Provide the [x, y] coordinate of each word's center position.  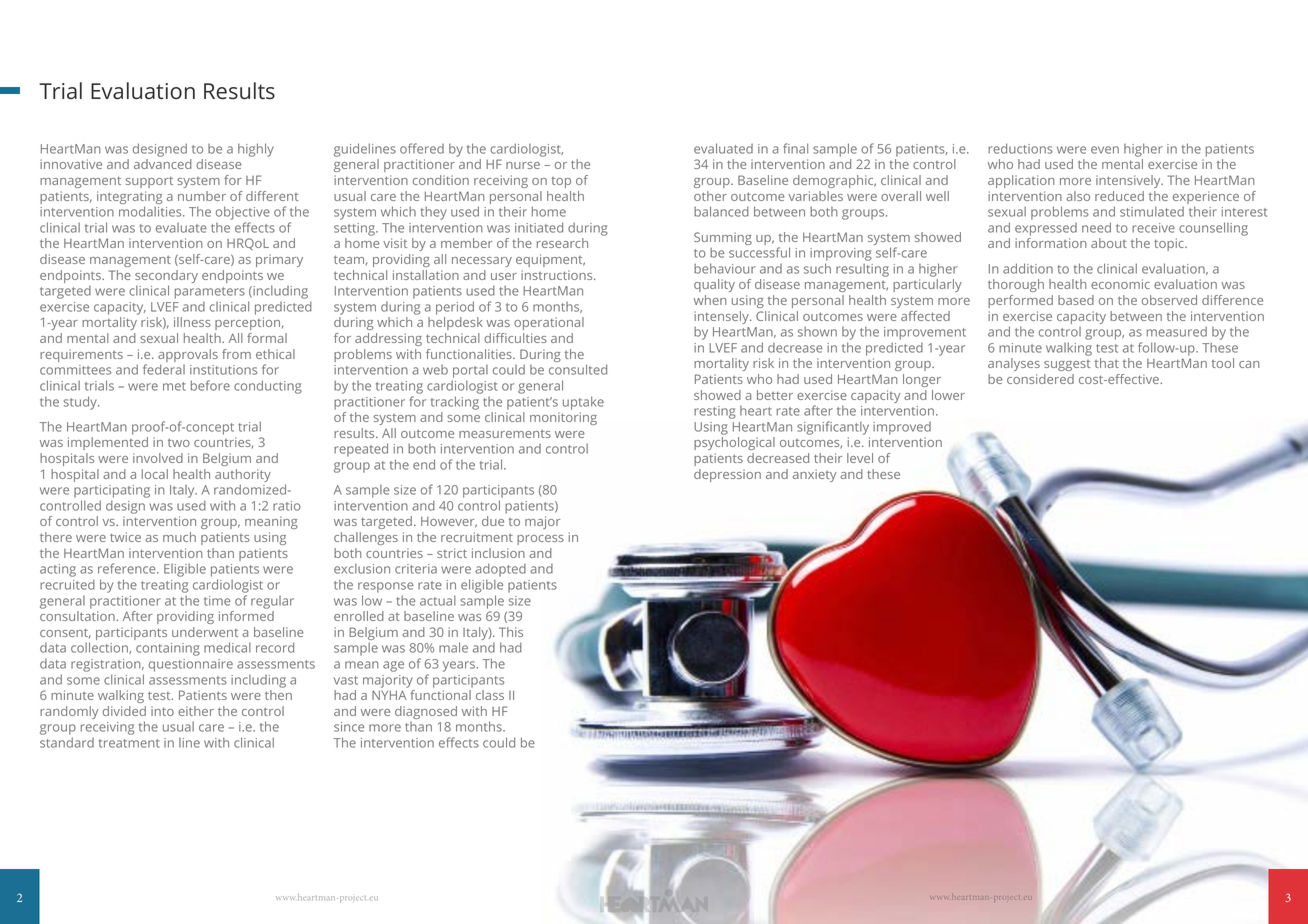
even [1105, 150]
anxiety [814, 475]
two [179, 442]
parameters [210, 293]
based [1076, 300]
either [196, 711]
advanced [163, 164]
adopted [500, 571]
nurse [523, 165]
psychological [734, 443]
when [710, 300]
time [217, 601]
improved [902, 428]
